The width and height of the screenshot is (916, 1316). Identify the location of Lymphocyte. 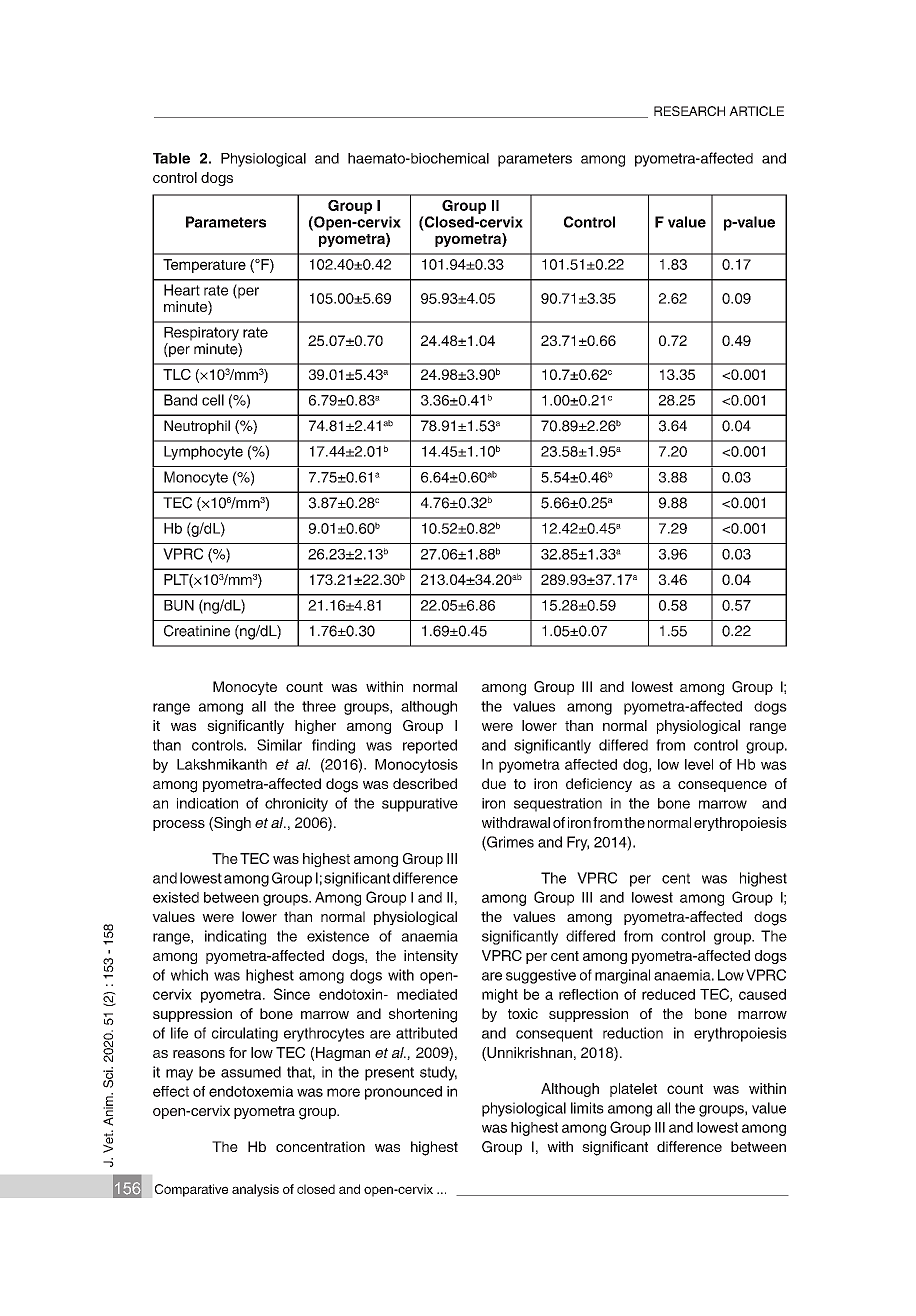
(203, 453).
